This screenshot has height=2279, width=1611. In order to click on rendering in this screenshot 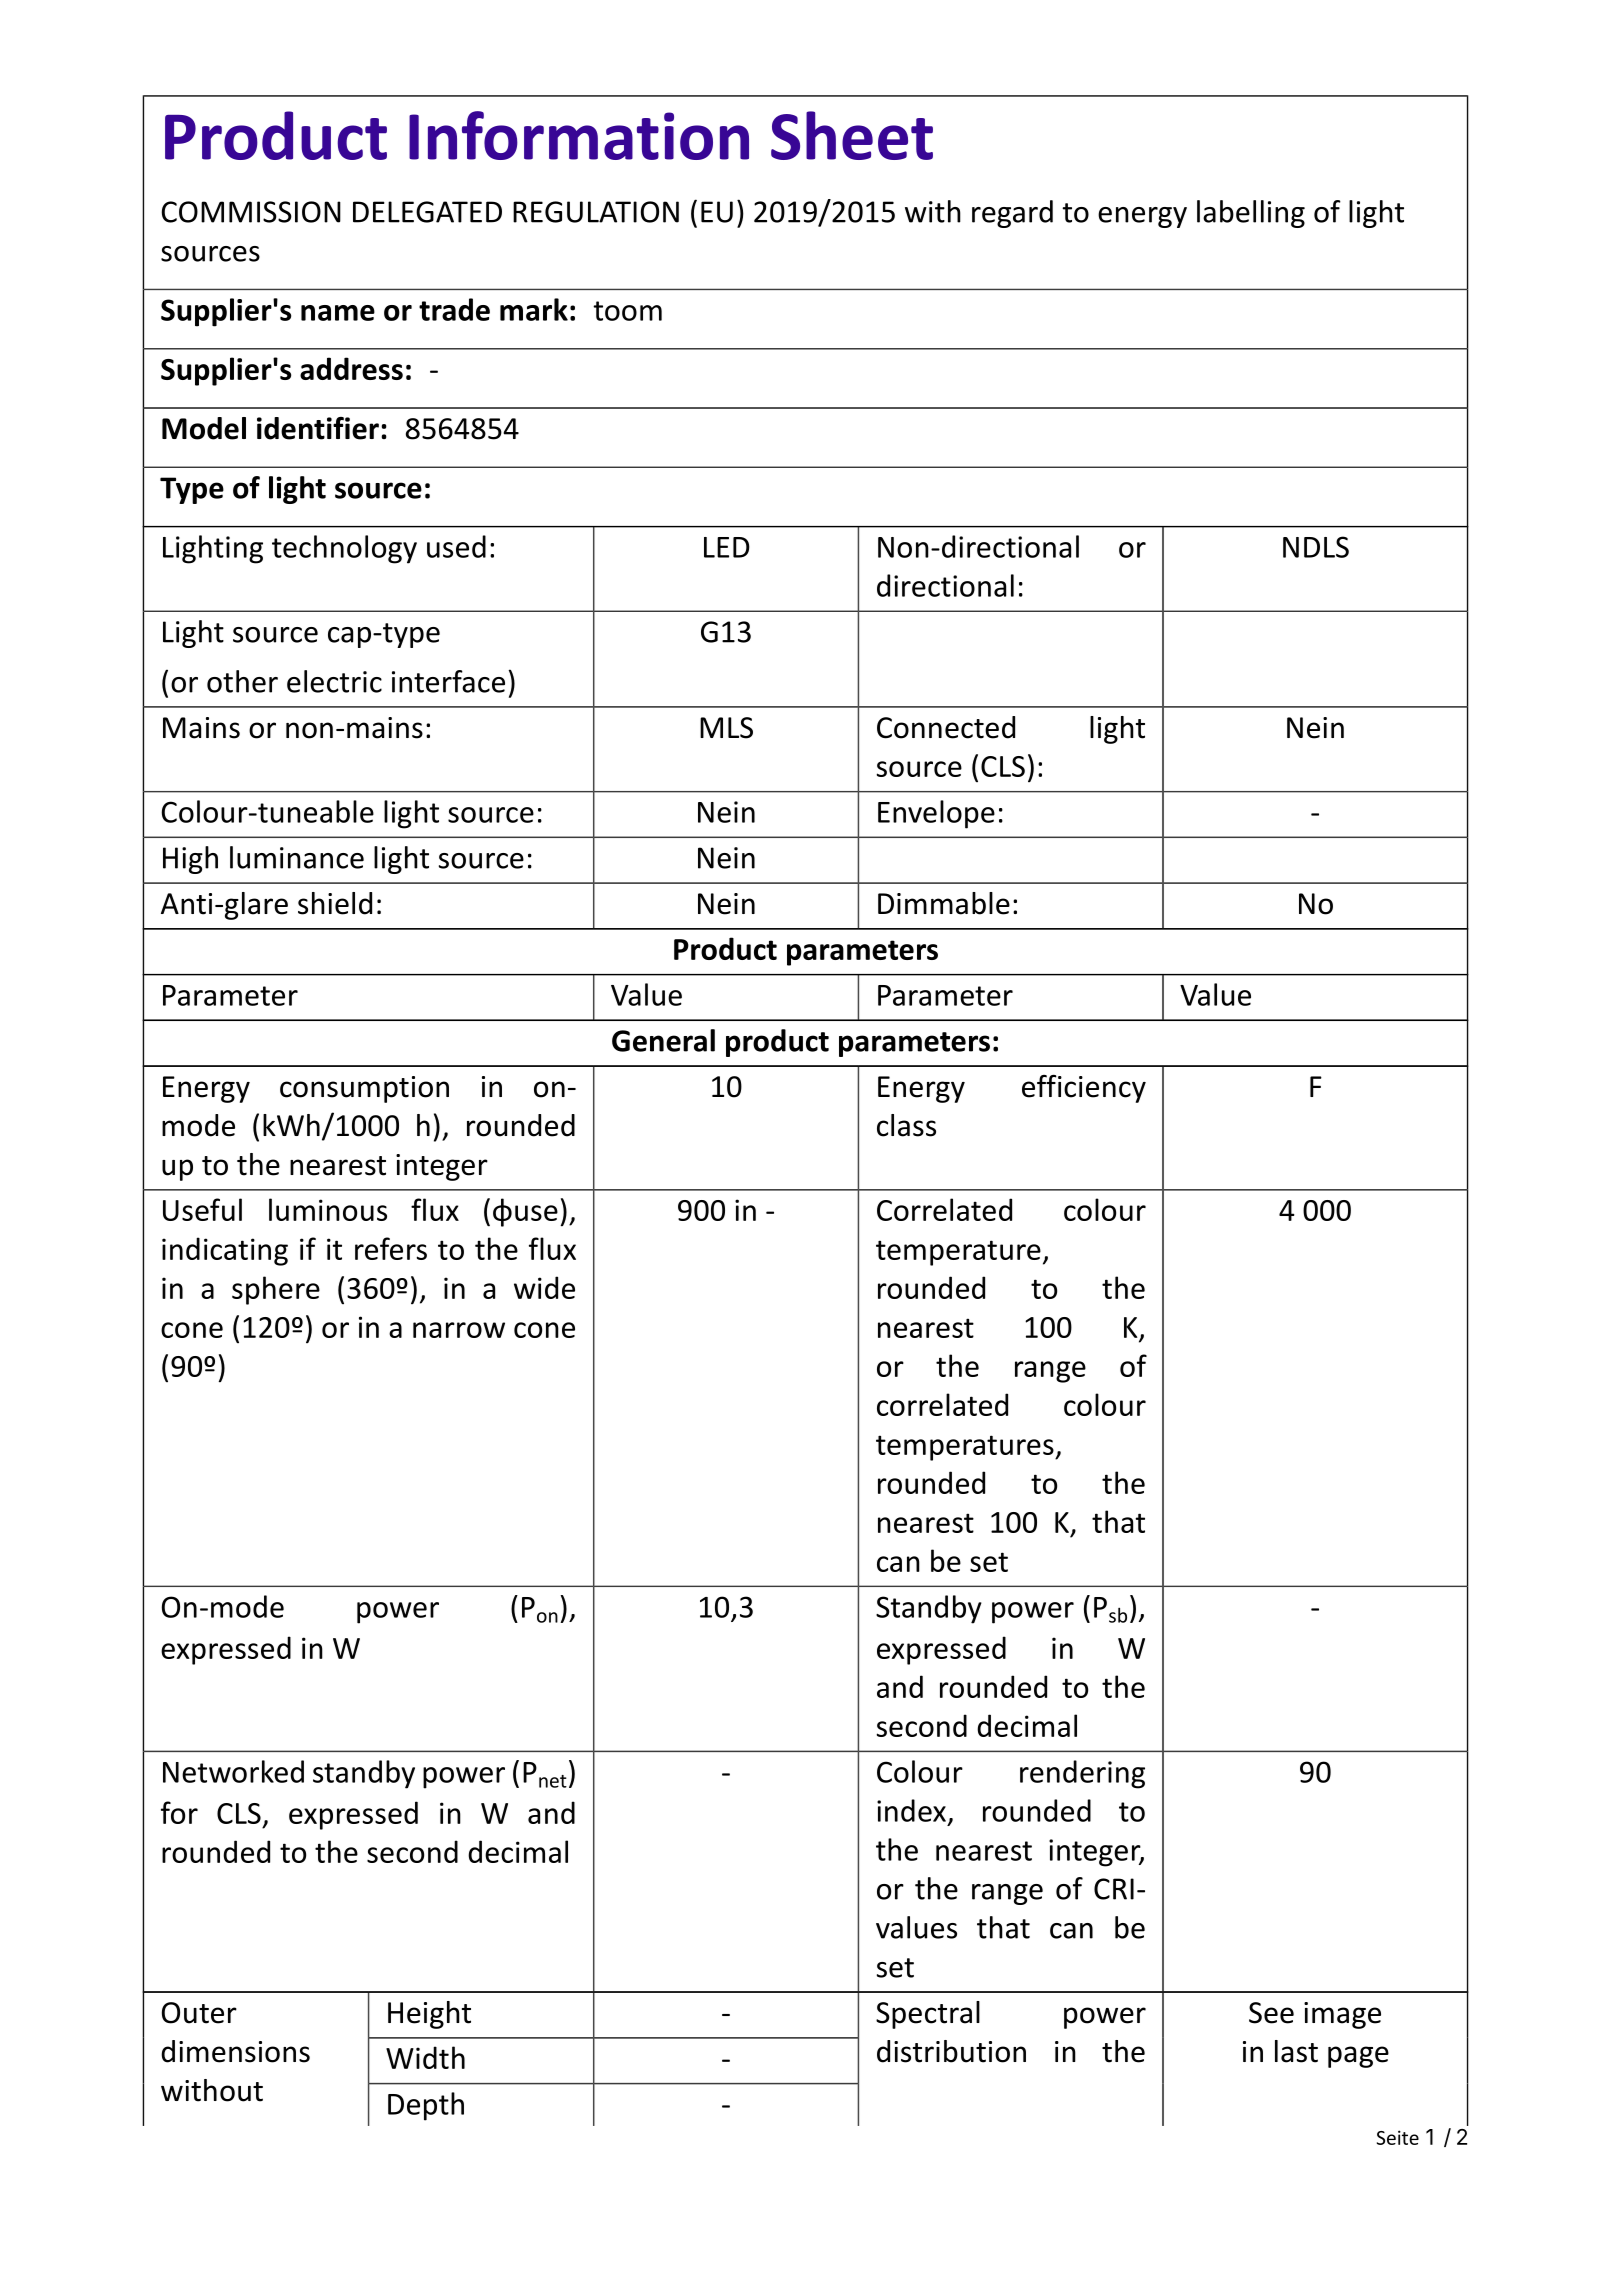, I will do `click(1082, 1774)`.
